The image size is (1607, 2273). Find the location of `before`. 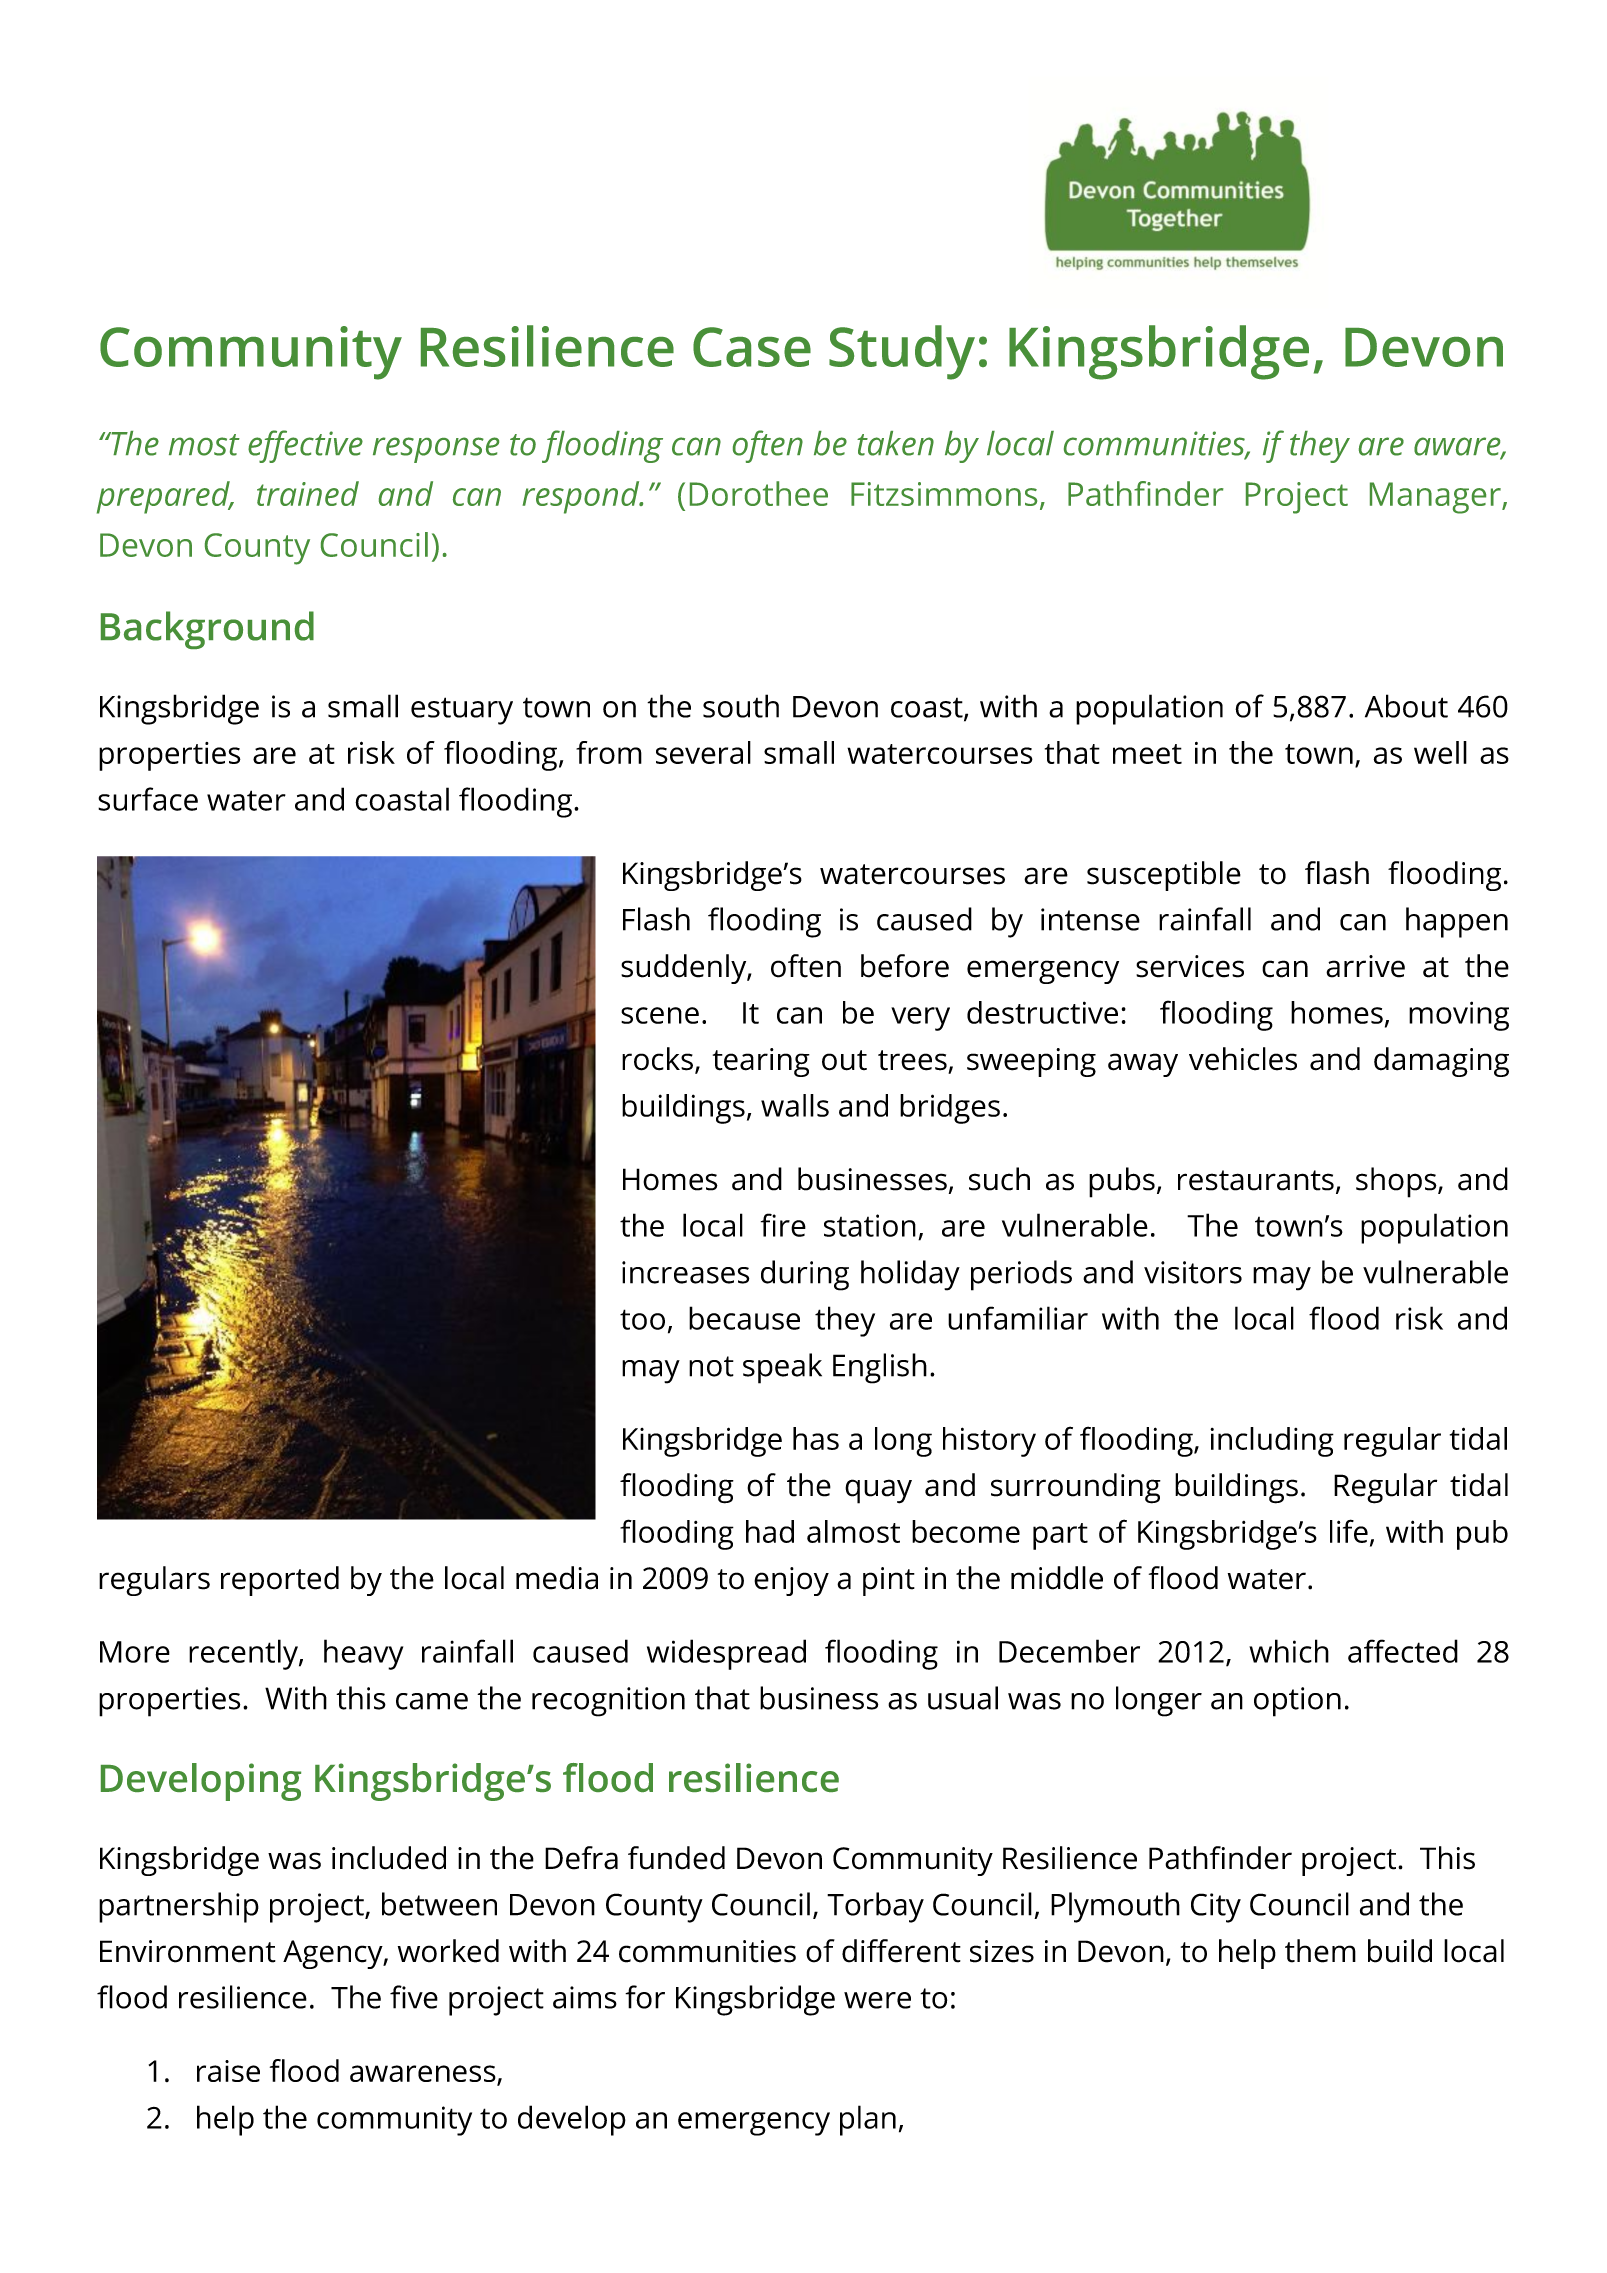

before is located at coordinates (905, 966).
